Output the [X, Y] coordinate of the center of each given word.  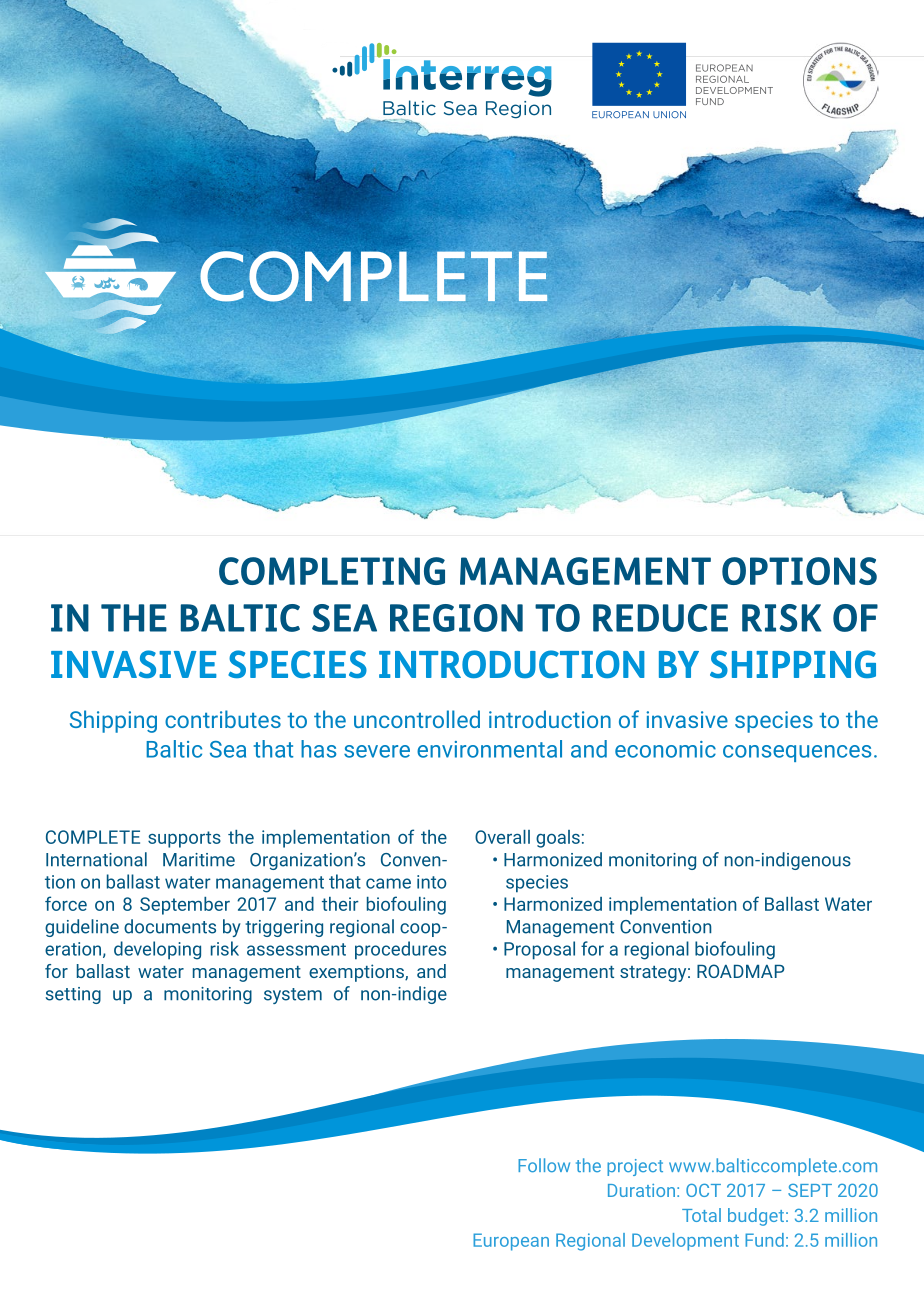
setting [73, 995]
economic [665, 749]
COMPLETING [332, 571]
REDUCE [660, 618]
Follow [544, 1165]
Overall [502, 837]
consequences [797, 753]
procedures [400, 950]
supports [184, 839]
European [511, 1242]
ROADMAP [741, 971]
